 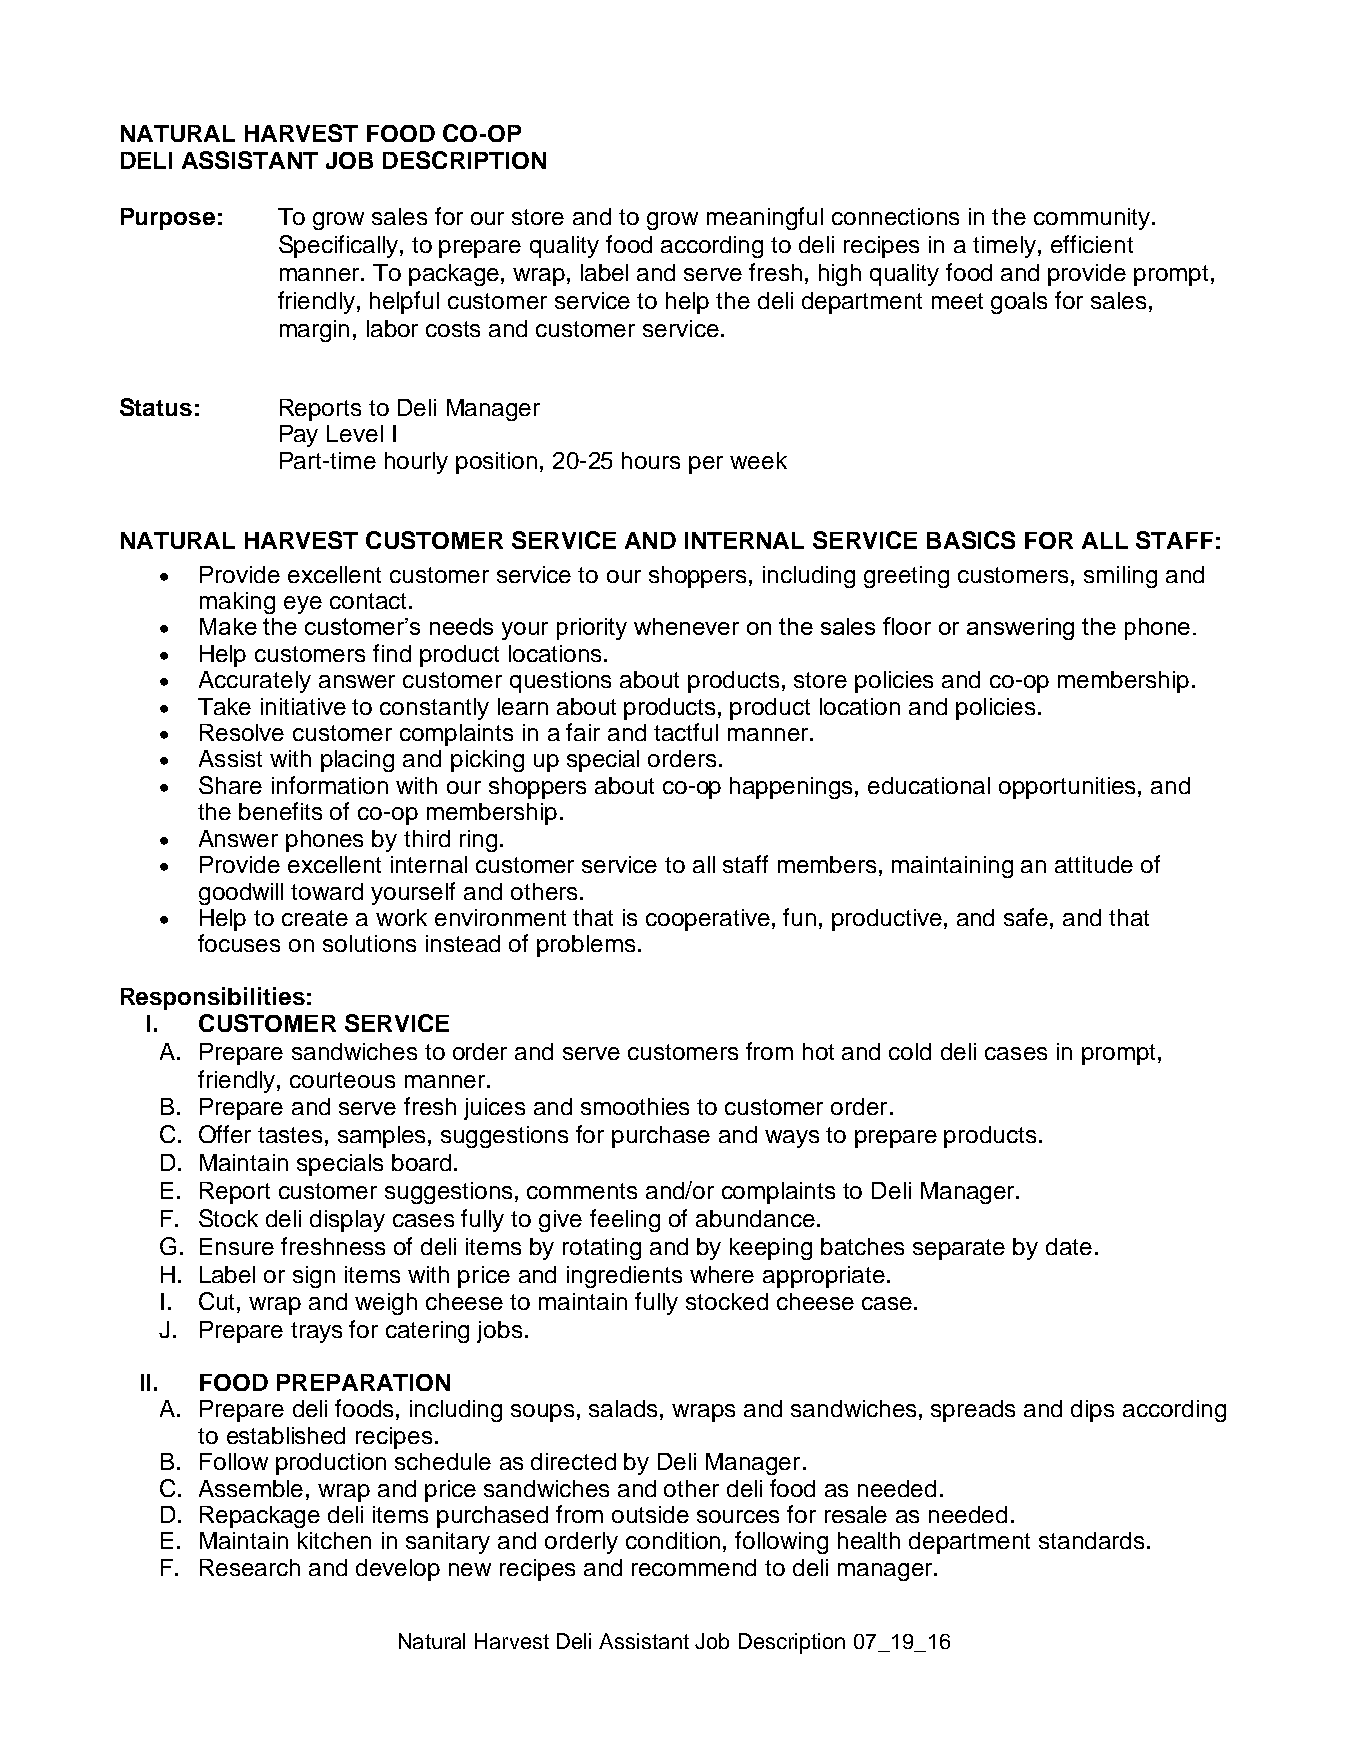 I want to click on standards, so click(x=1091, y=1540).
